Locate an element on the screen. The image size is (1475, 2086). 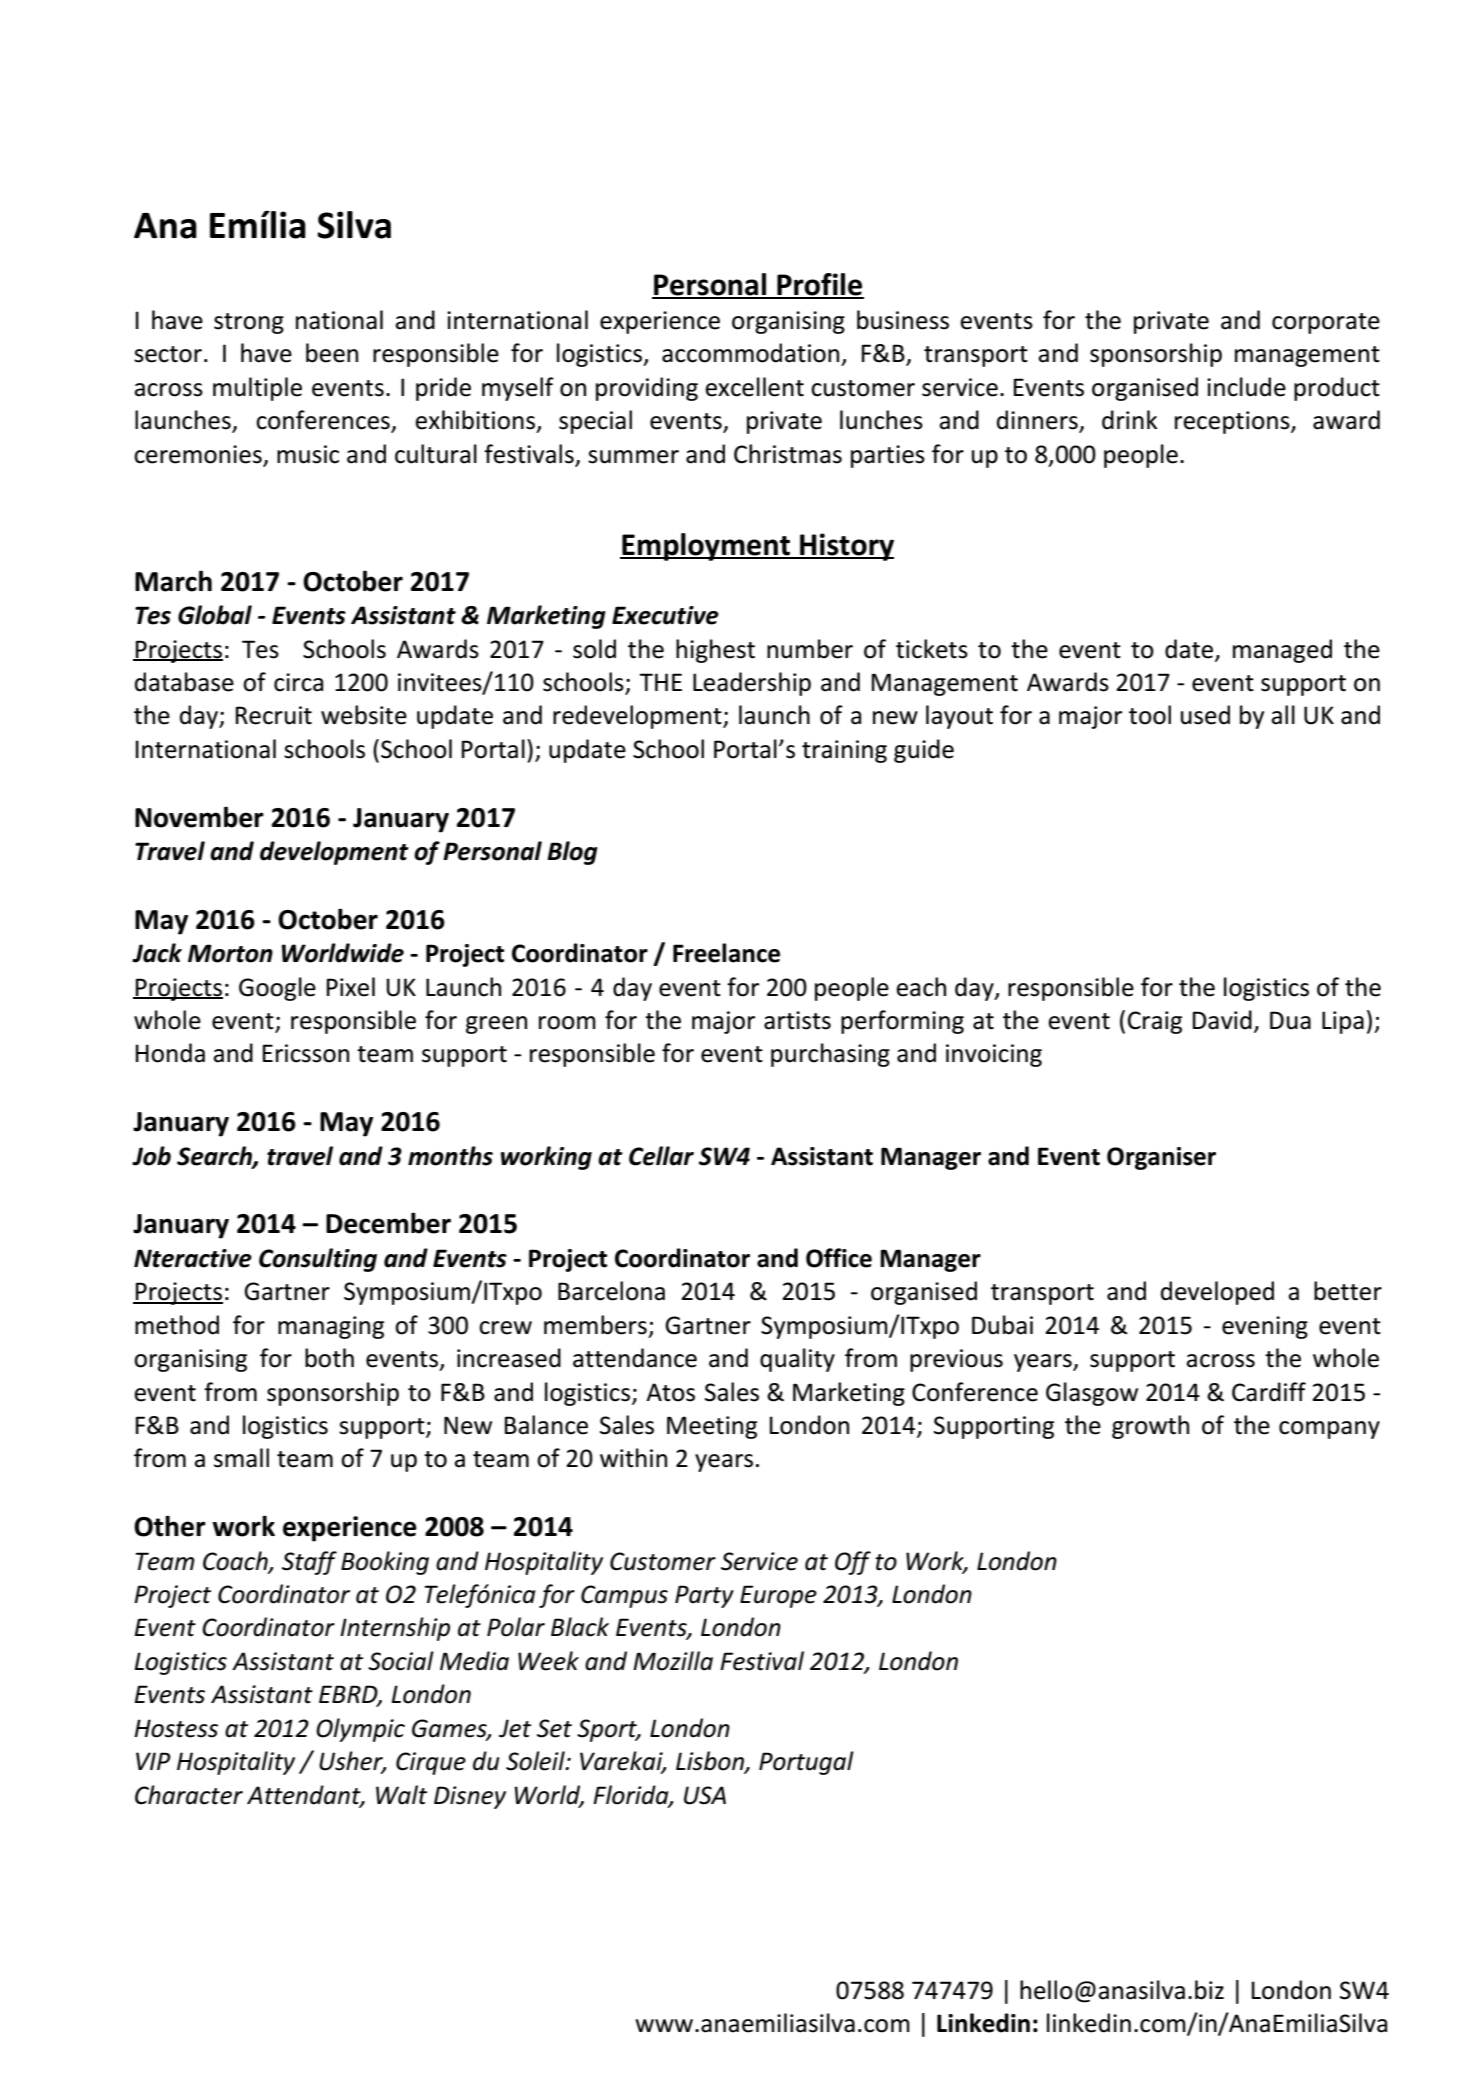
strong is located at coordinates (249, 323).
